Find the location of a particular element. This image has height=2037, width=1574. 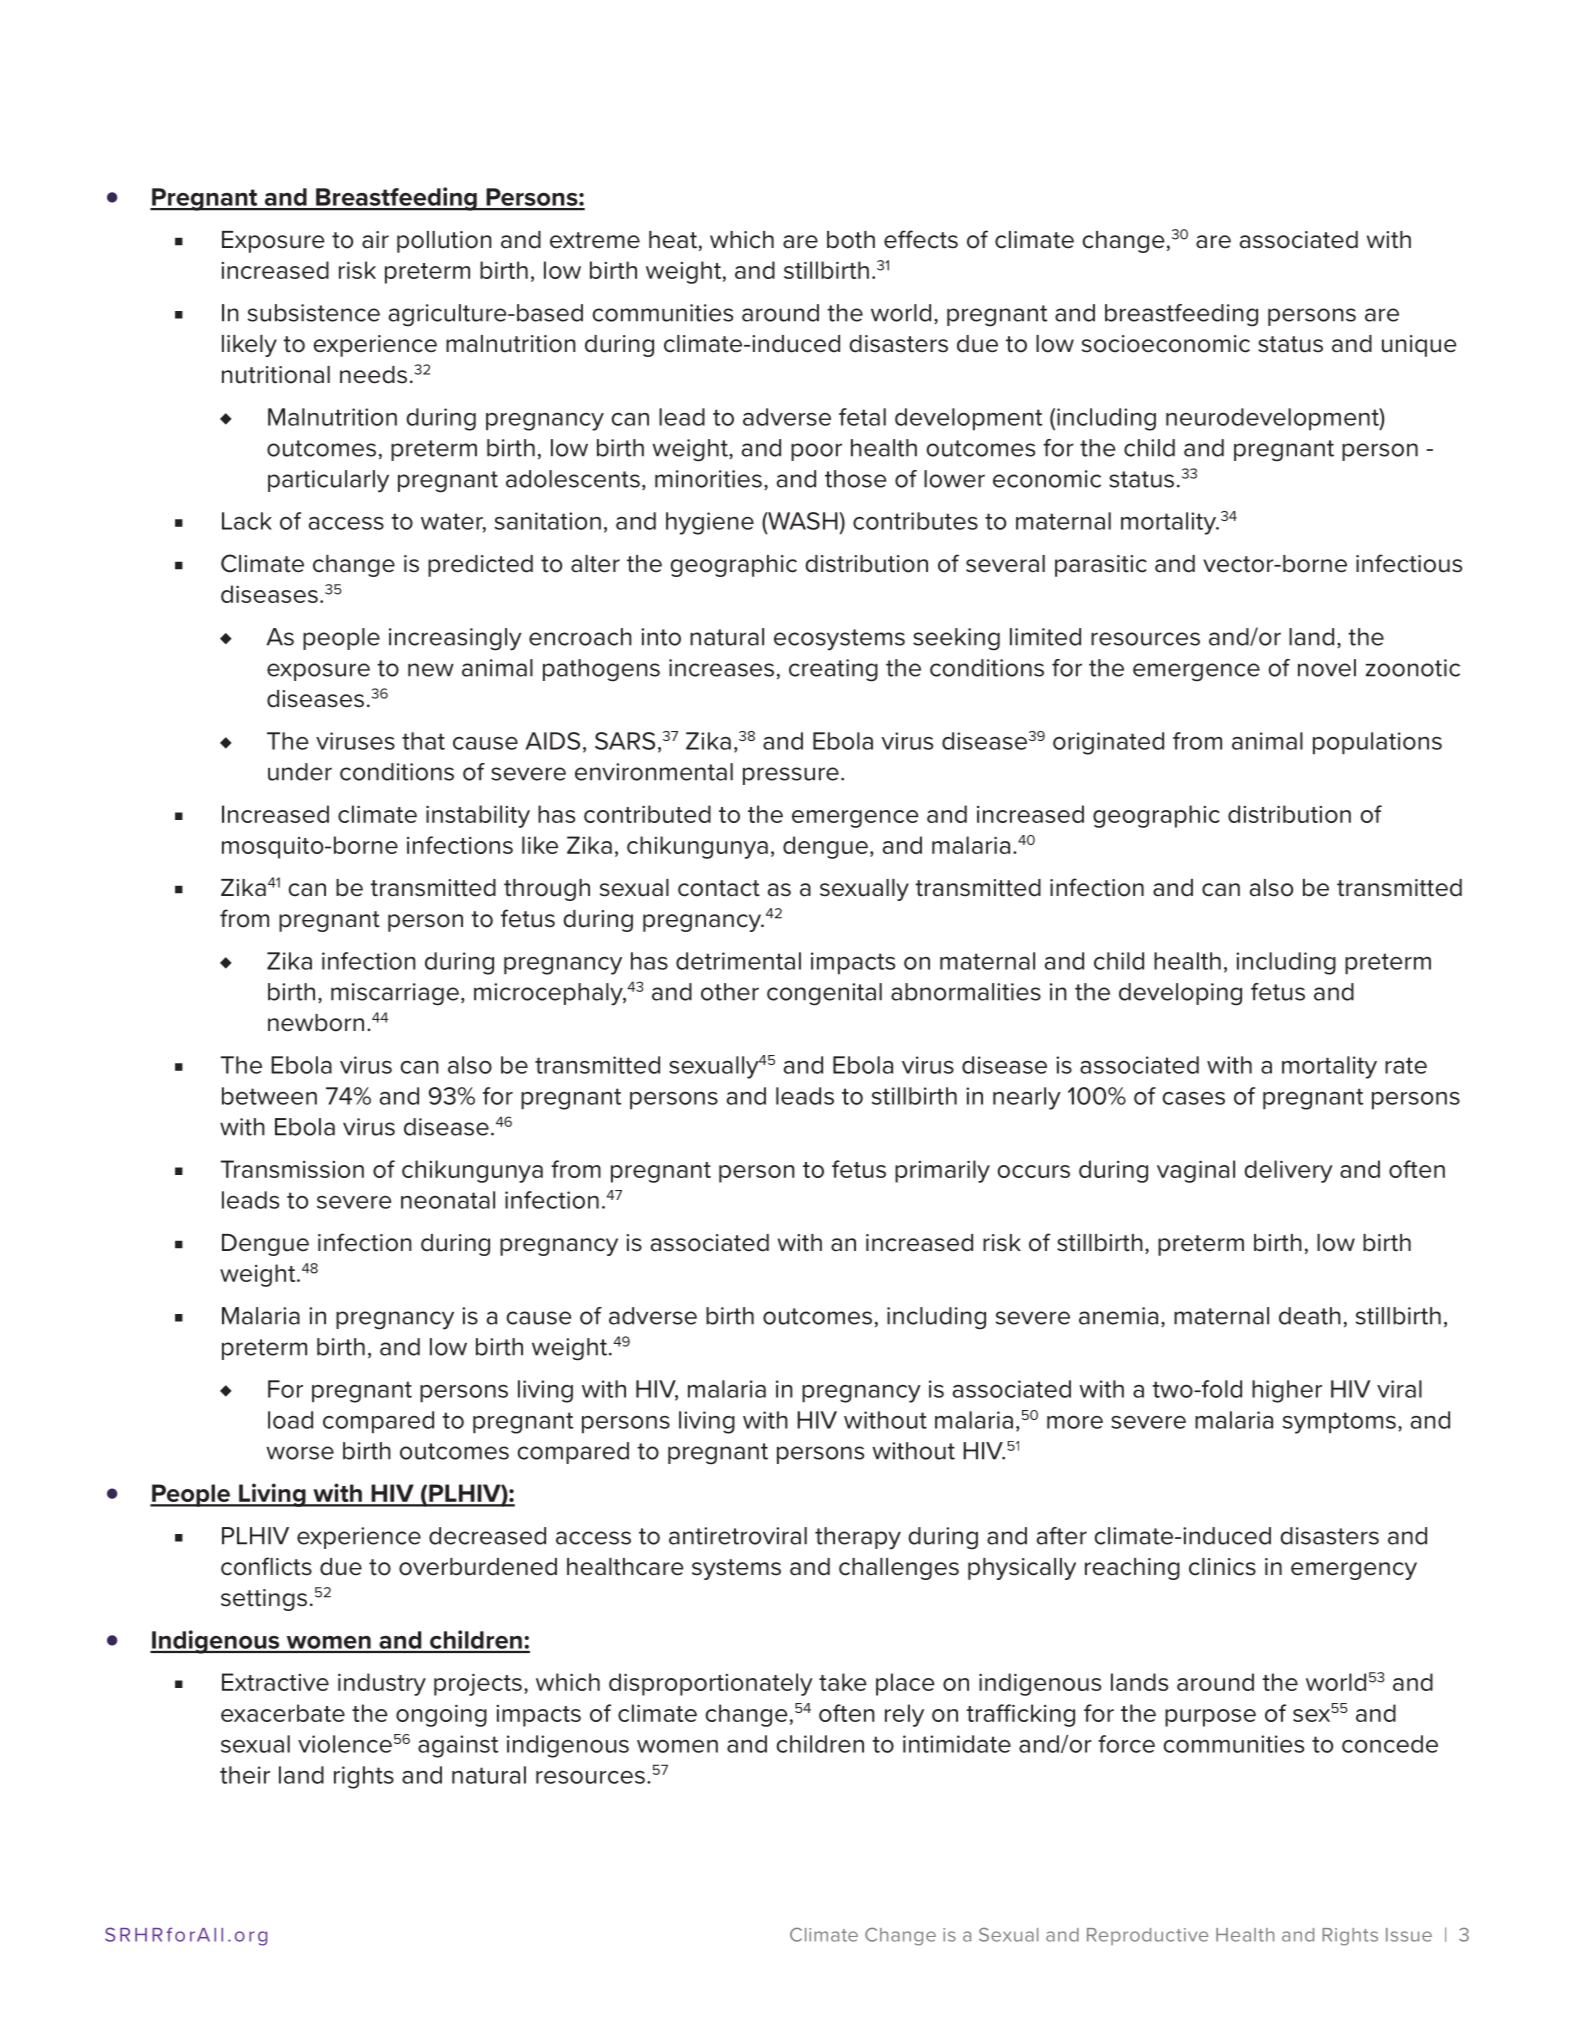

air is located at coordinates (375, 240).
